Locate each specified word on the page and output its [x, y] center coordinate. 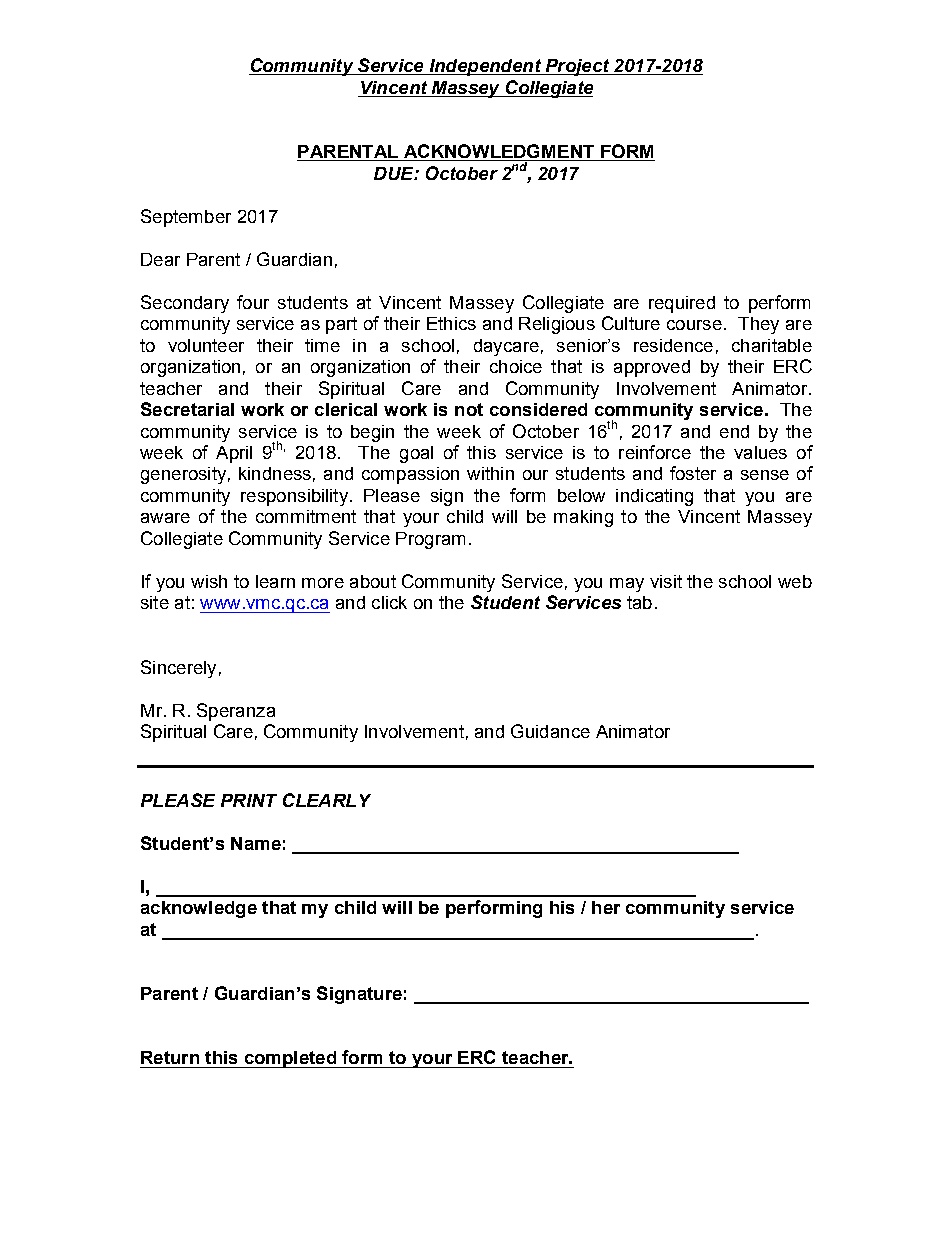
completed [290, 1059]
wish [209, 581]
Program [430, 540]
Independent [485, 67]
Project [577, 67]
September [186, 218]
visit [666, 581]
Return [170, 1057]
